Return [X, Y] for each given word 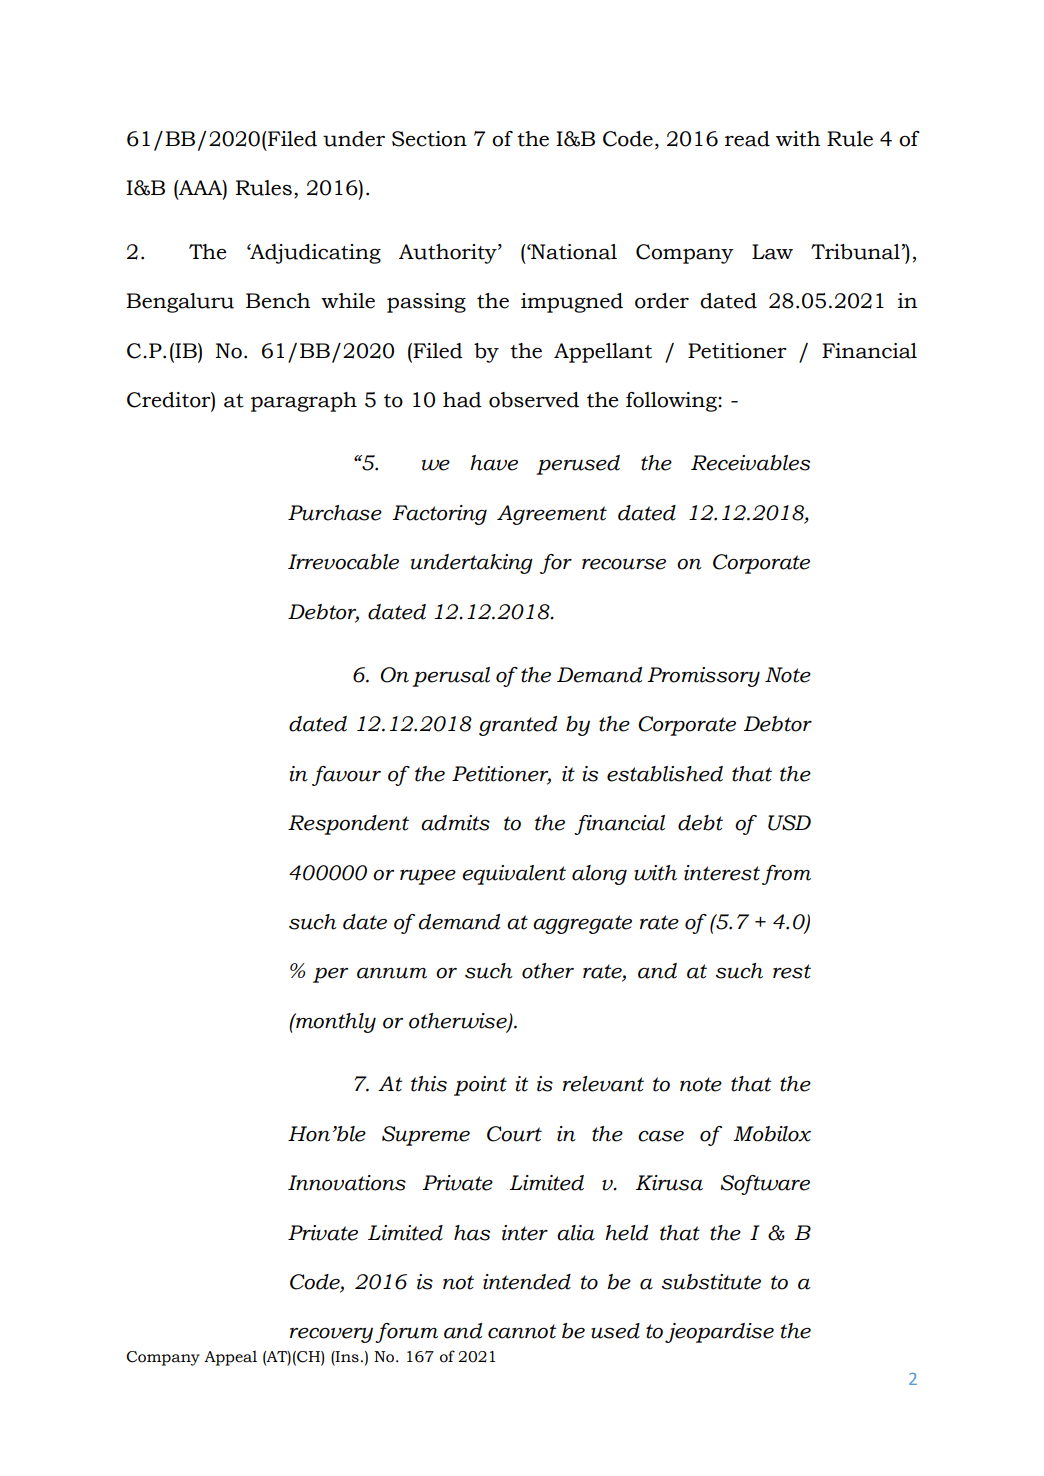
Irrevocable [343, 562]
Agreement [552, 515]
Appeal [230, 1358]
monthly [335, 1023]
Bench [278, 301]
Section [429, 139]
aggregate [582, 924]
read [747, 139]
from [786, 875]
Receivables [750, 463]
